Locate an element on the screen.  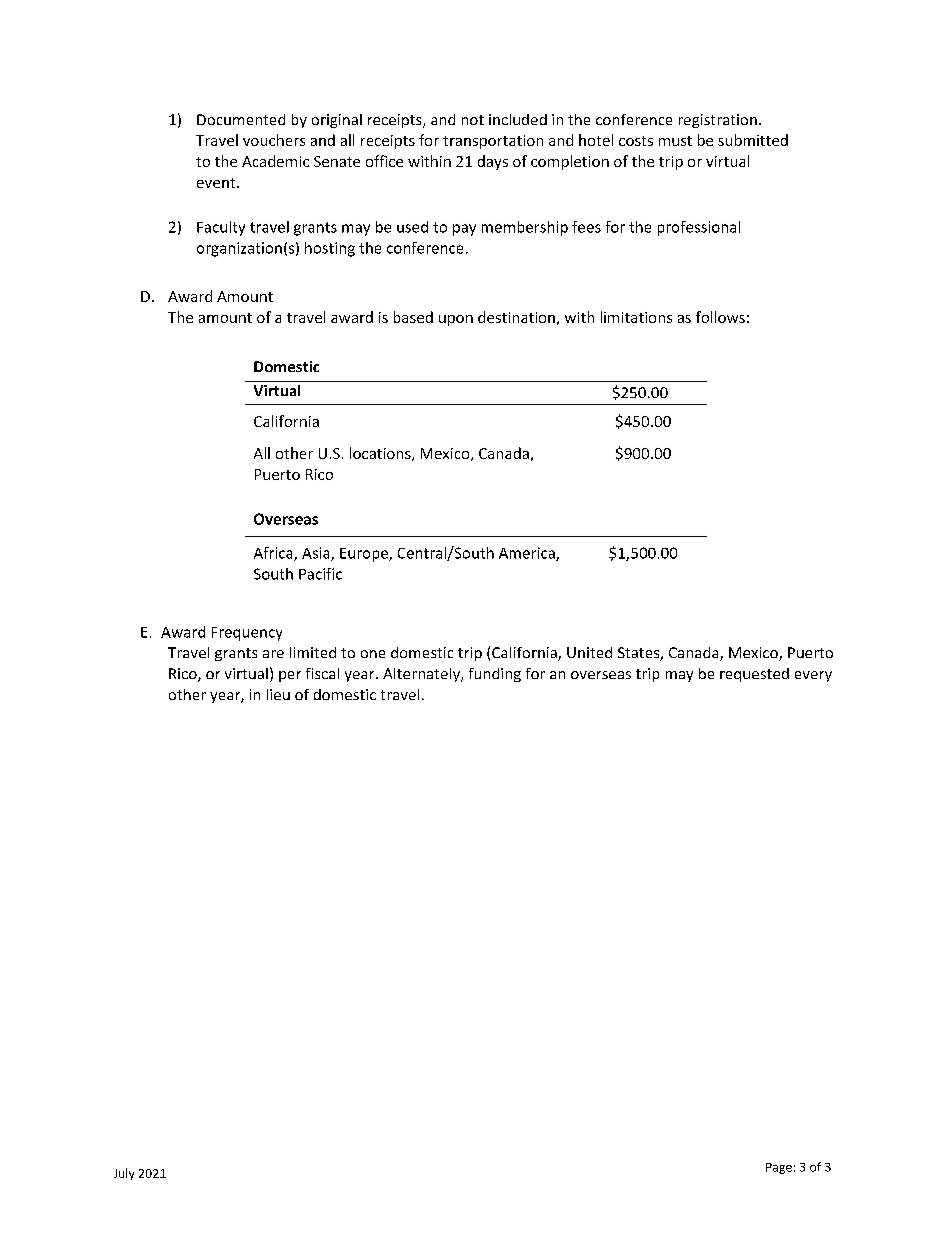
transportation is located at coordinates (493, 142).
